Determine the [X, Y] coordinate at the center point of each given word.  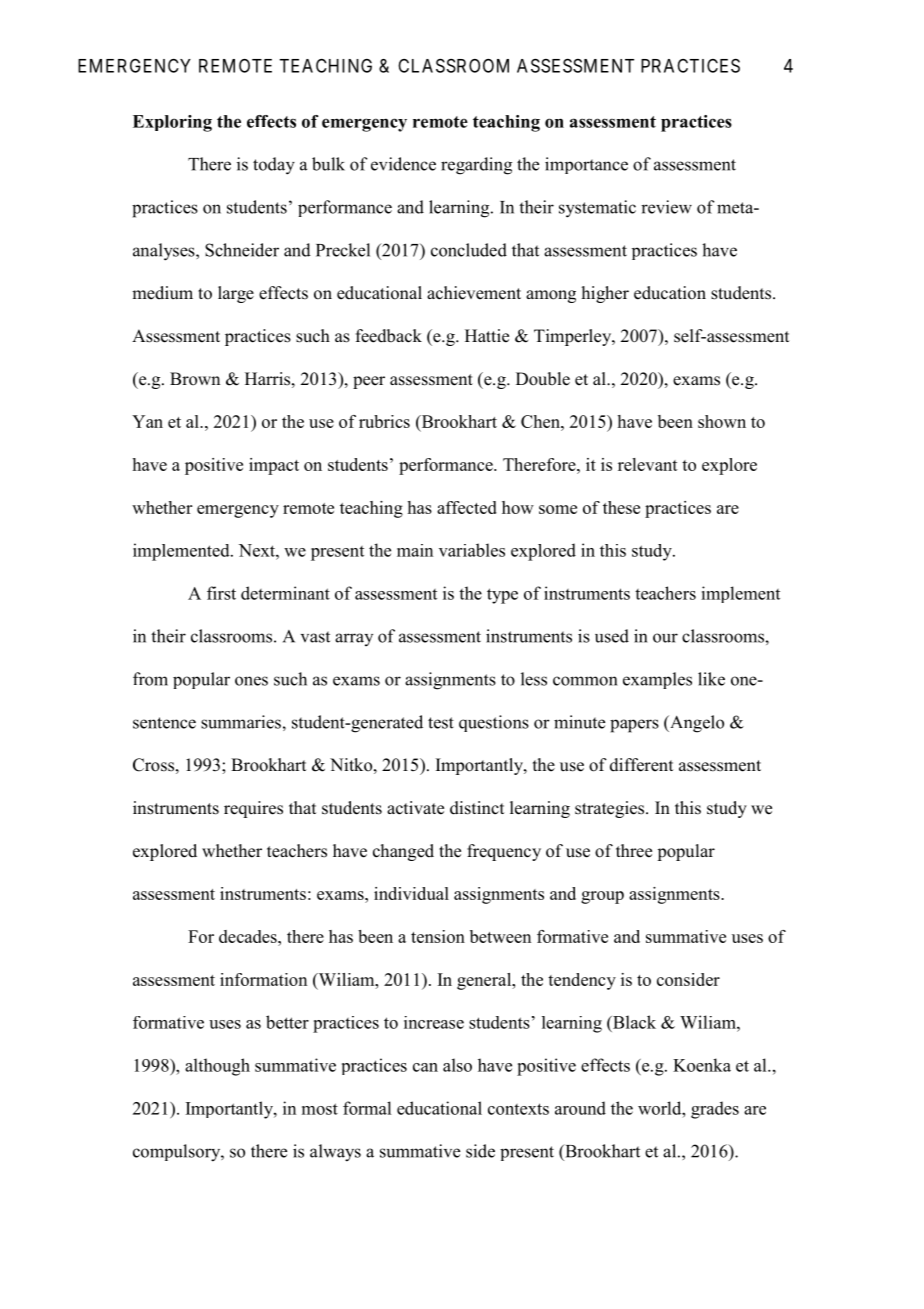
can [425, 1067]
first [221, 593]
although [217, 1067]
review [666, 207]
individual [411, 893]
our [665, 638]
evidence [403, 164]
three [634, 851]
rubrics [384, 421]
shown [722, 421]
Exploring [172, 123]
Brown [195, 379]
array [354, 639]
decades [249, 936]
